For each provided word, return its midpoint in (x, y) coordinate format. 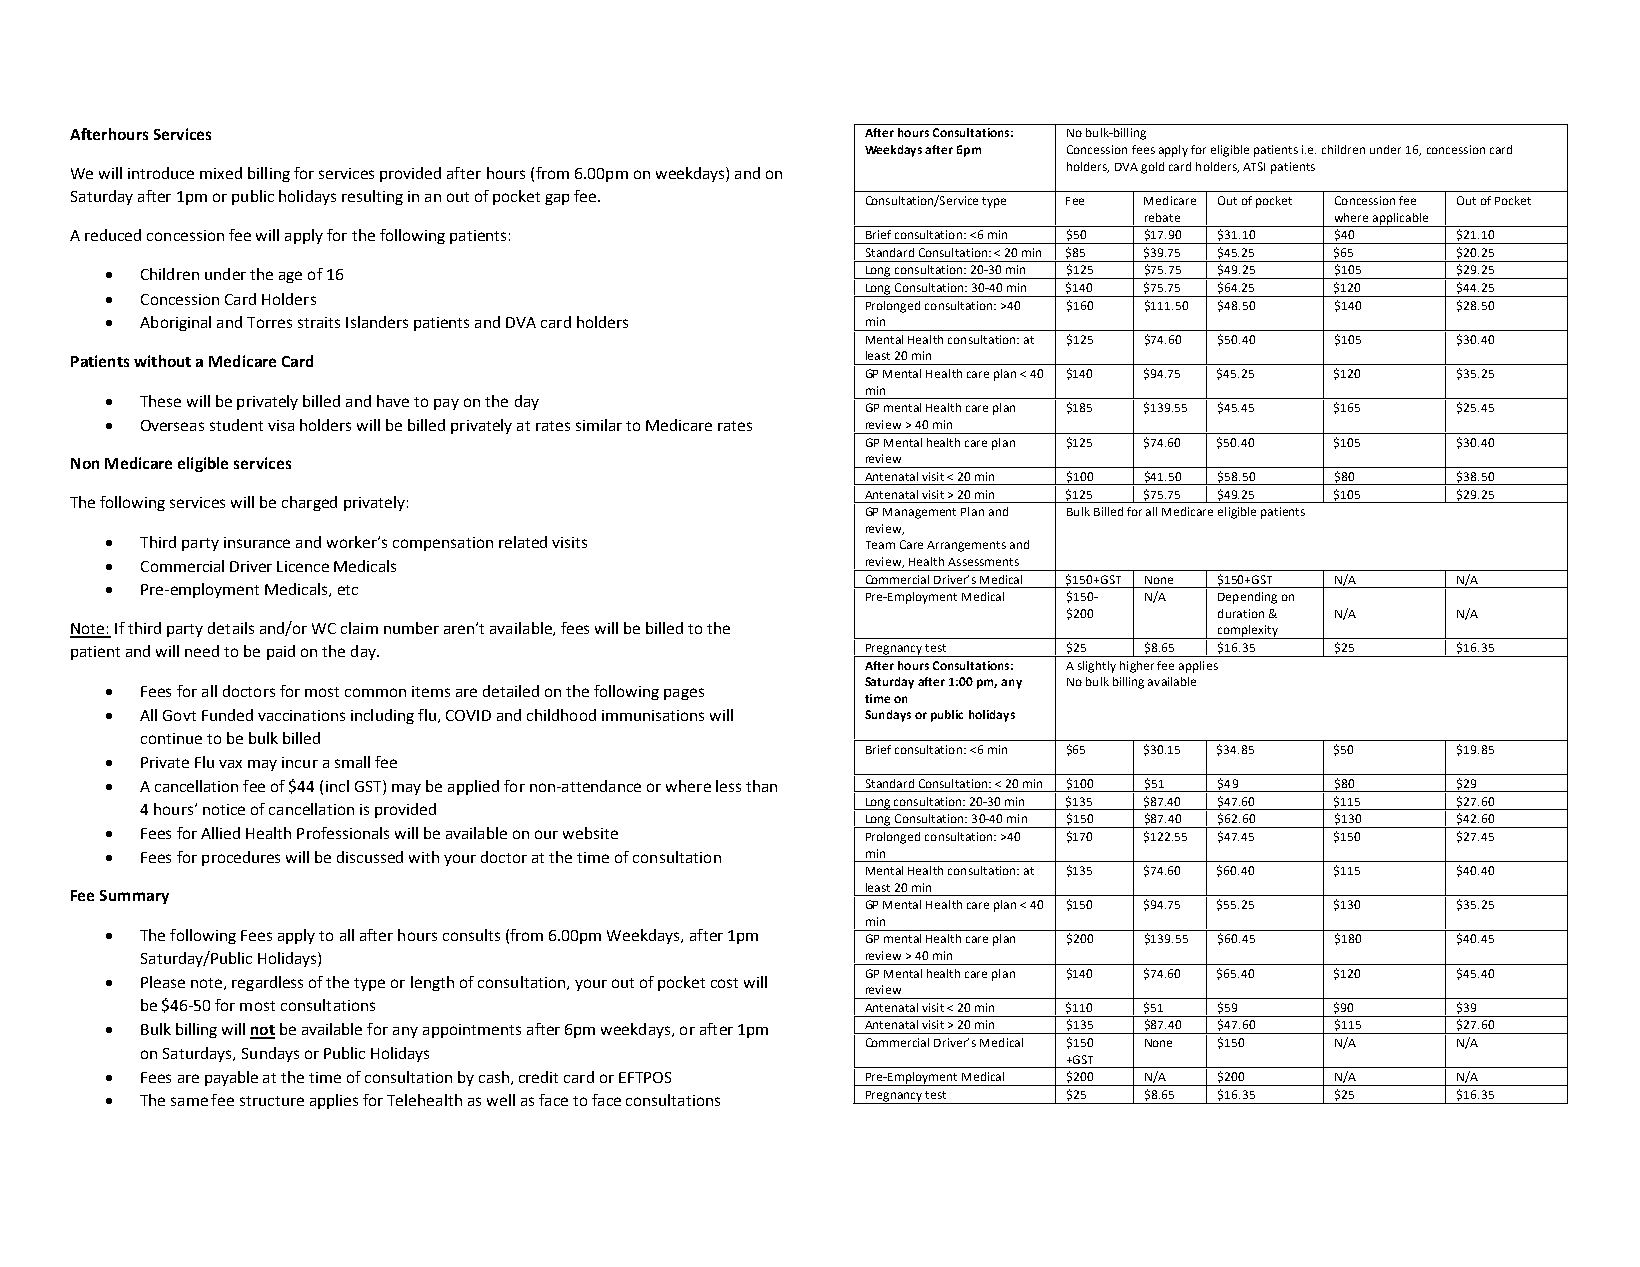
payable (231, 1078)
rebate (1162, 217)
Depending (1247, 598)
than (761, 786)
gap (557, 199)
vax (230, 764)
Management (919, 513)
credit (538, 1077)
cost (724, 983)
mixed (221, 173)
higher (1137, 667)
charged (309, 503)
